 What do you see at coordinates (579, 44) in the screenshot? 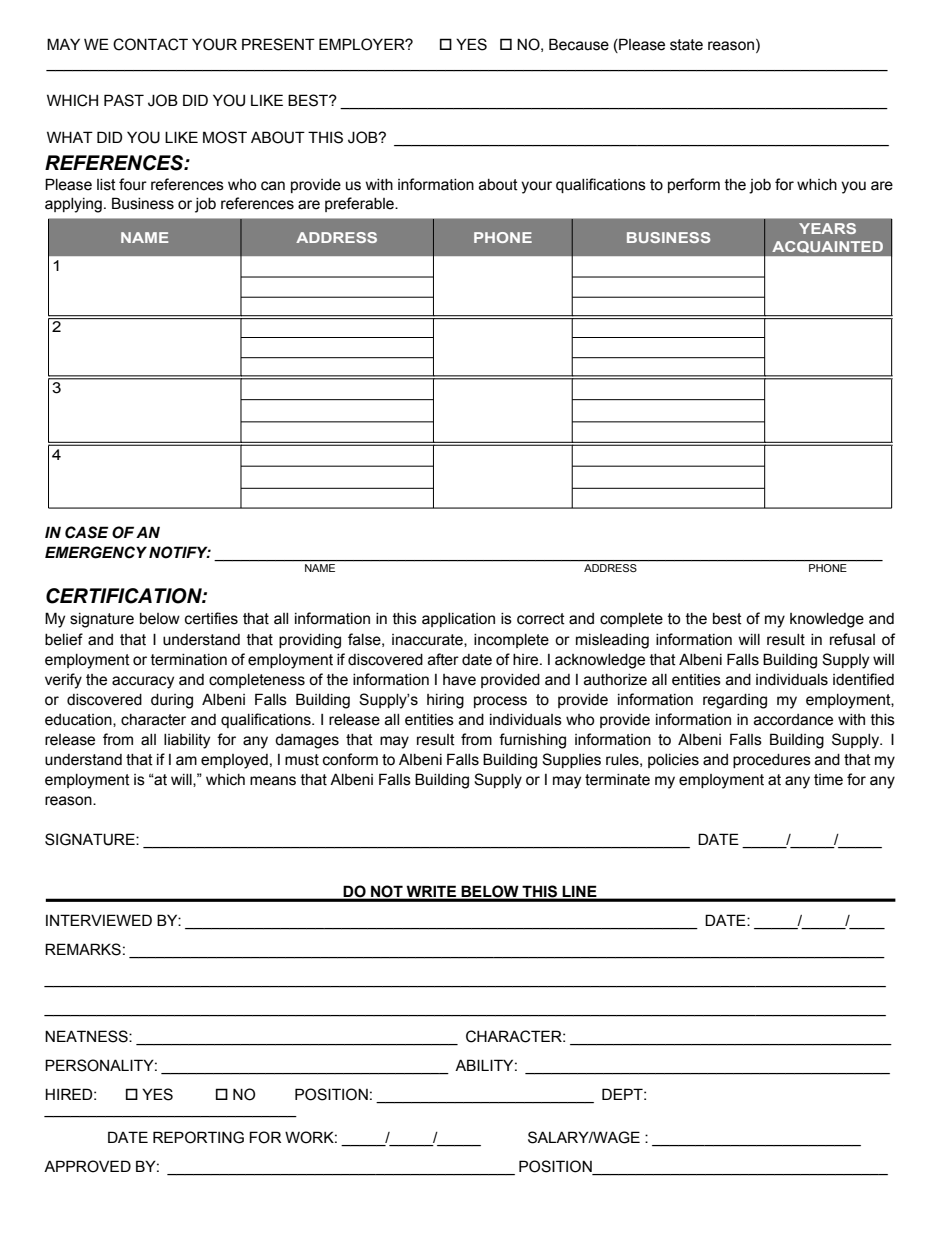
I see `Because` at bounding box center [579, 44].
